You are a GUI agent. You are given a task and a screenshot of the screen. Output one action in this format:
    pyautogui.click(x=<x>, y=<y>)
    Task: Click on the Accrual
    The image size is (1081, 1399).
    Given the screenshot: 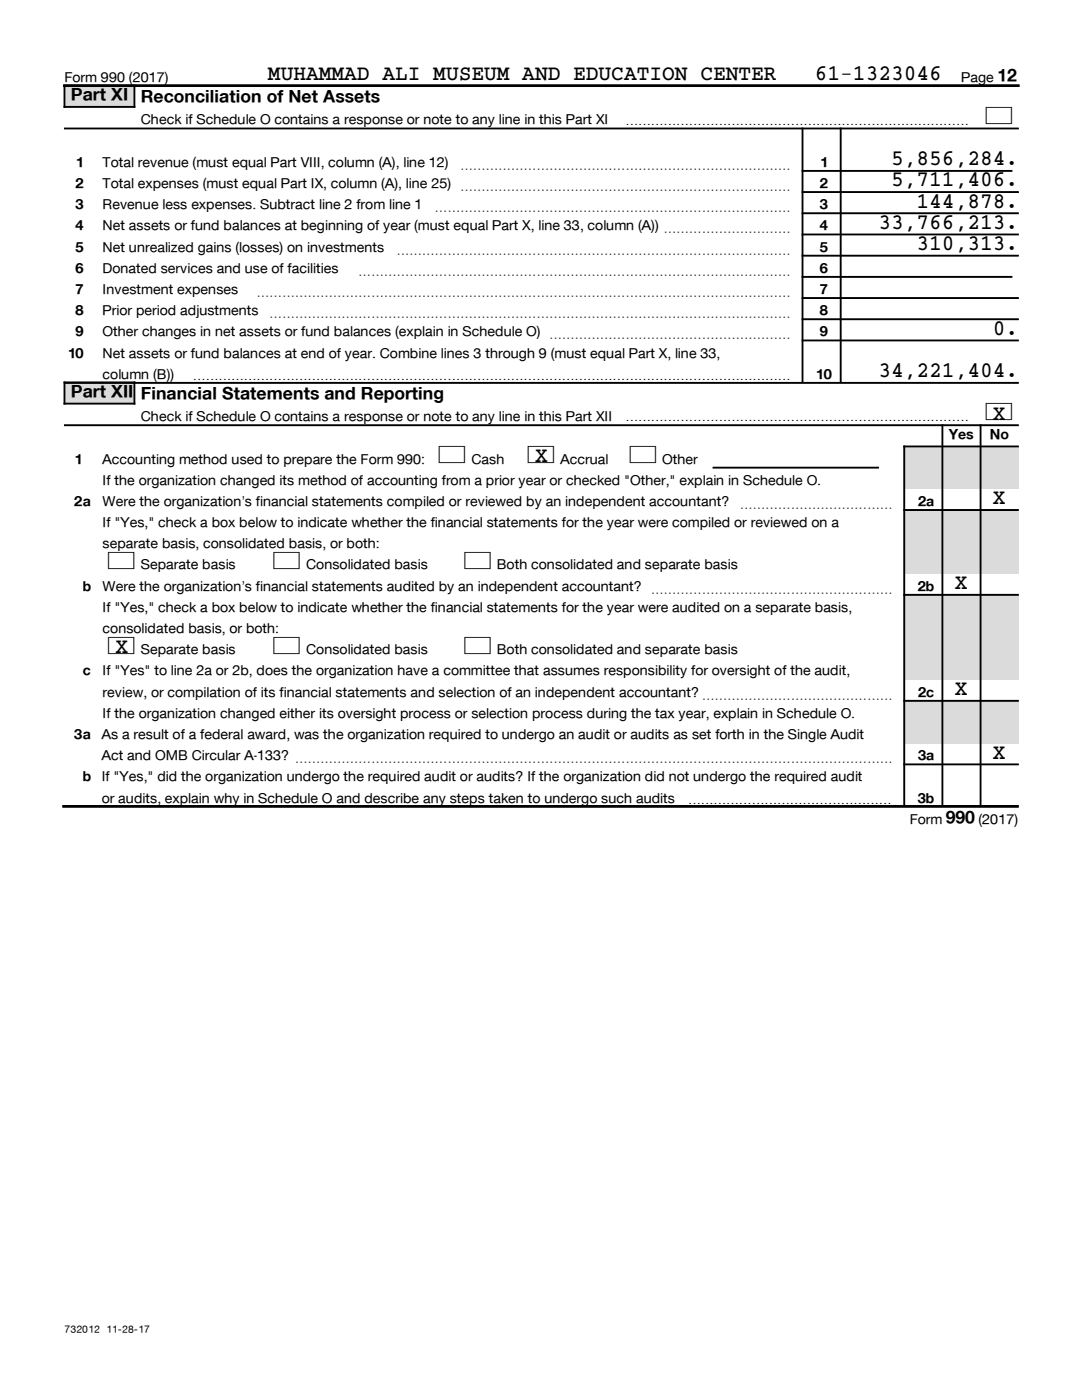 What is the action you would take?
    pyautogui.click(x=584, y=459)
